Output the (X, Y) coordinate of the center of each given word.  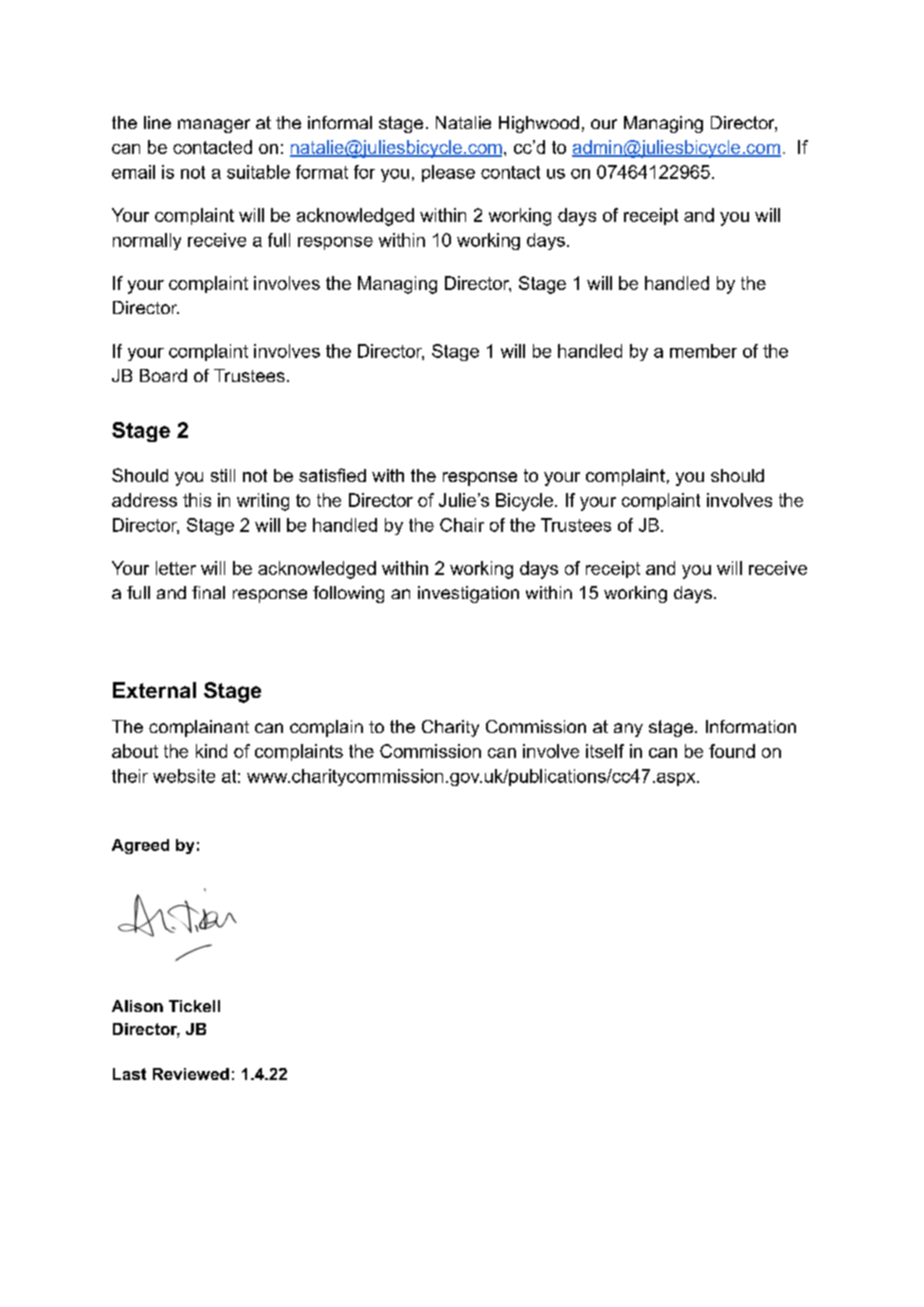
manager (214, 126)
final (208, 592)
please (448, 173)
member (703, 351)
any (628, 730)
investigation (468, 594)
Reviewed (191, 1074)
